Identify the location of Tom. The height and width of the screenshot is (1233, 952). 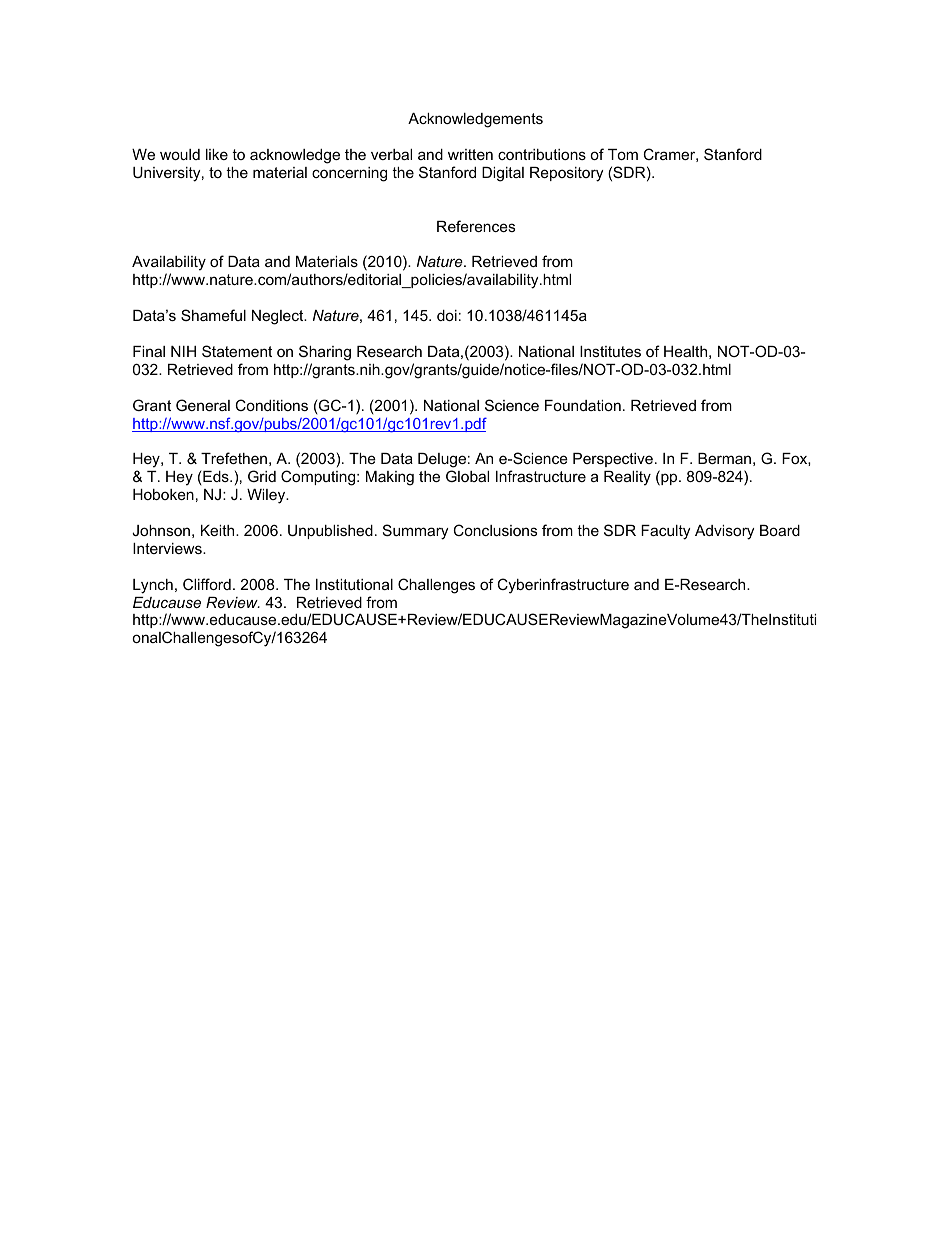
(623, 154).
